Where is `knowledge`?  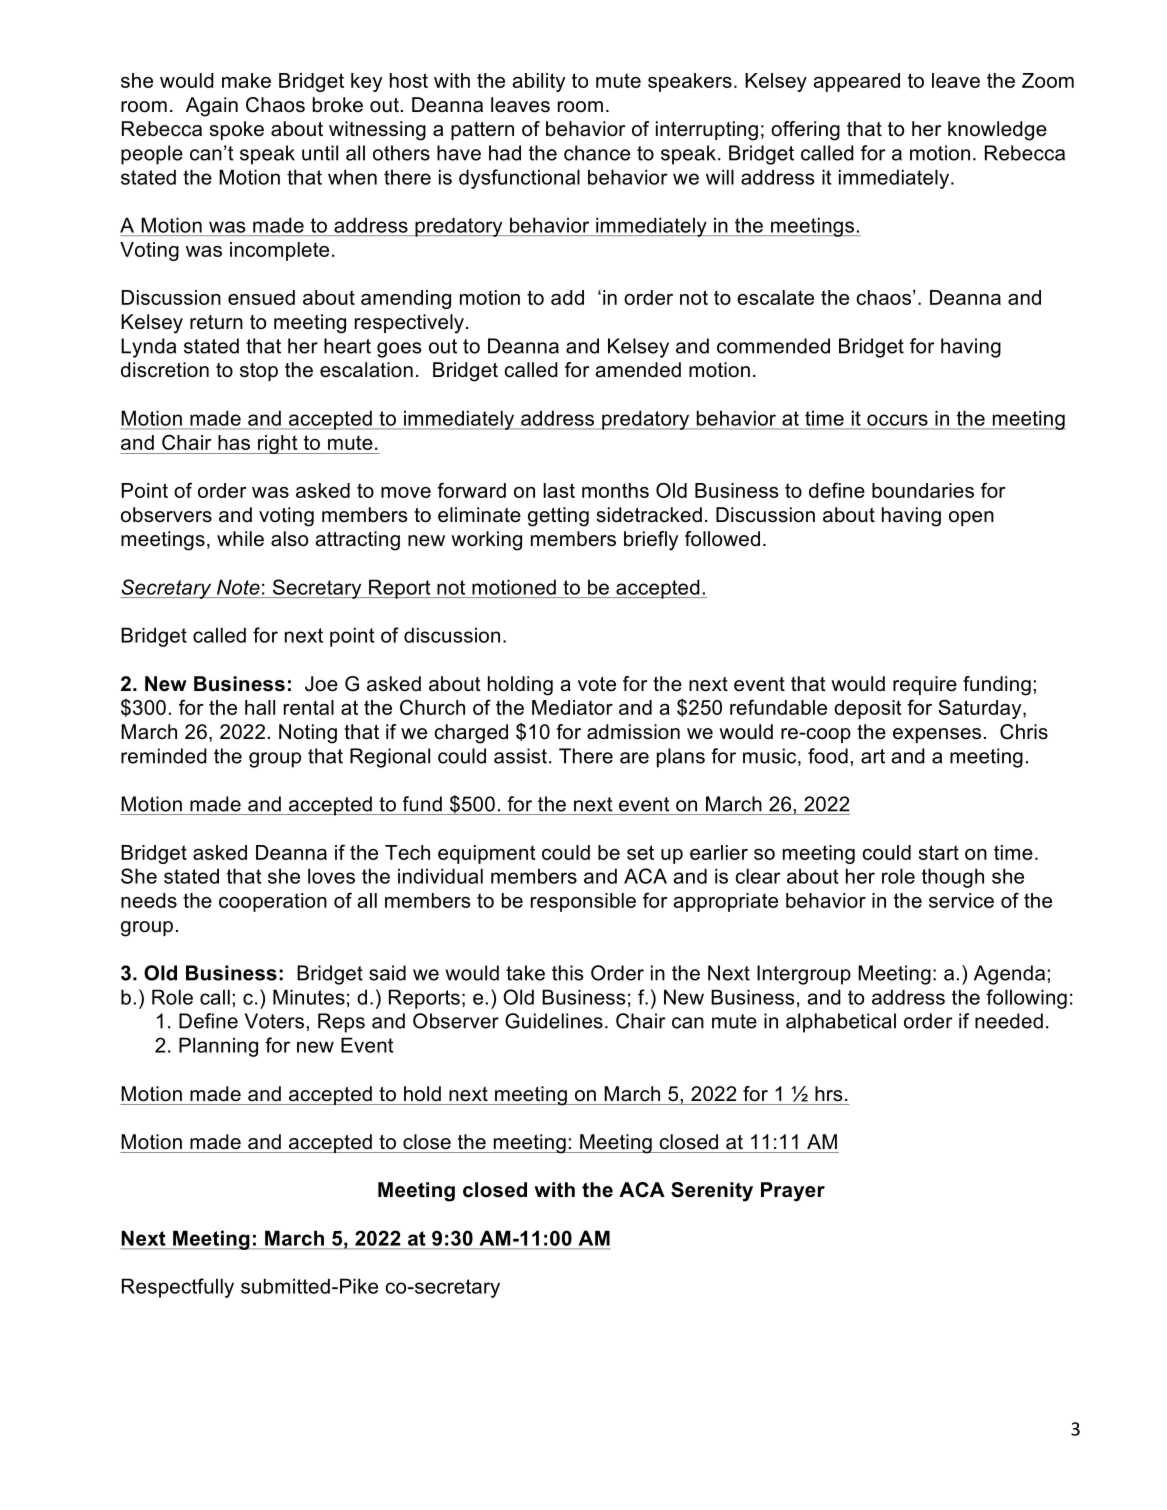
knowledge is located at coordinates (997, 131).
